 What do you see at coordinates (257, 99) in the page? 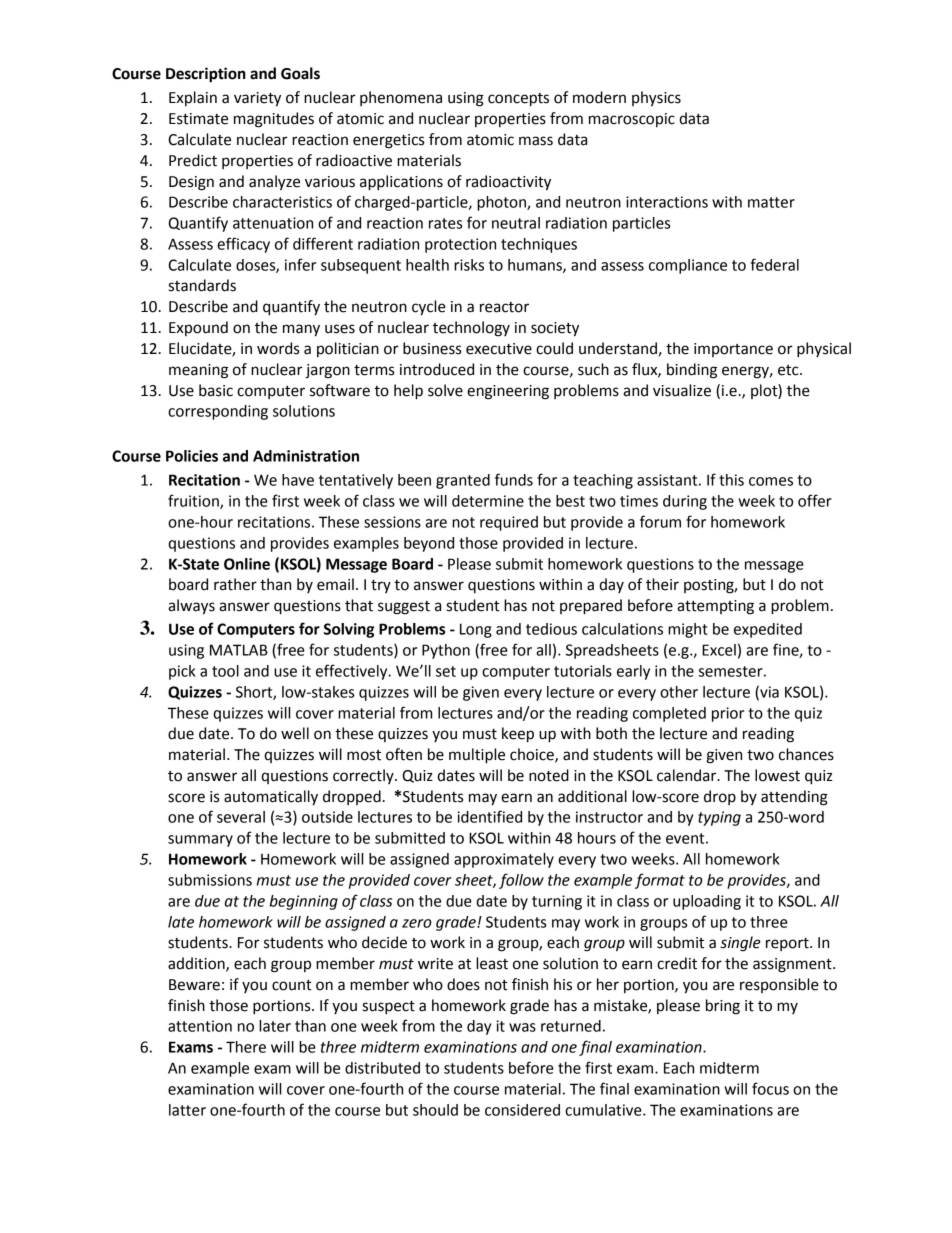
I see `variety` at bounding box center [257, 99].
